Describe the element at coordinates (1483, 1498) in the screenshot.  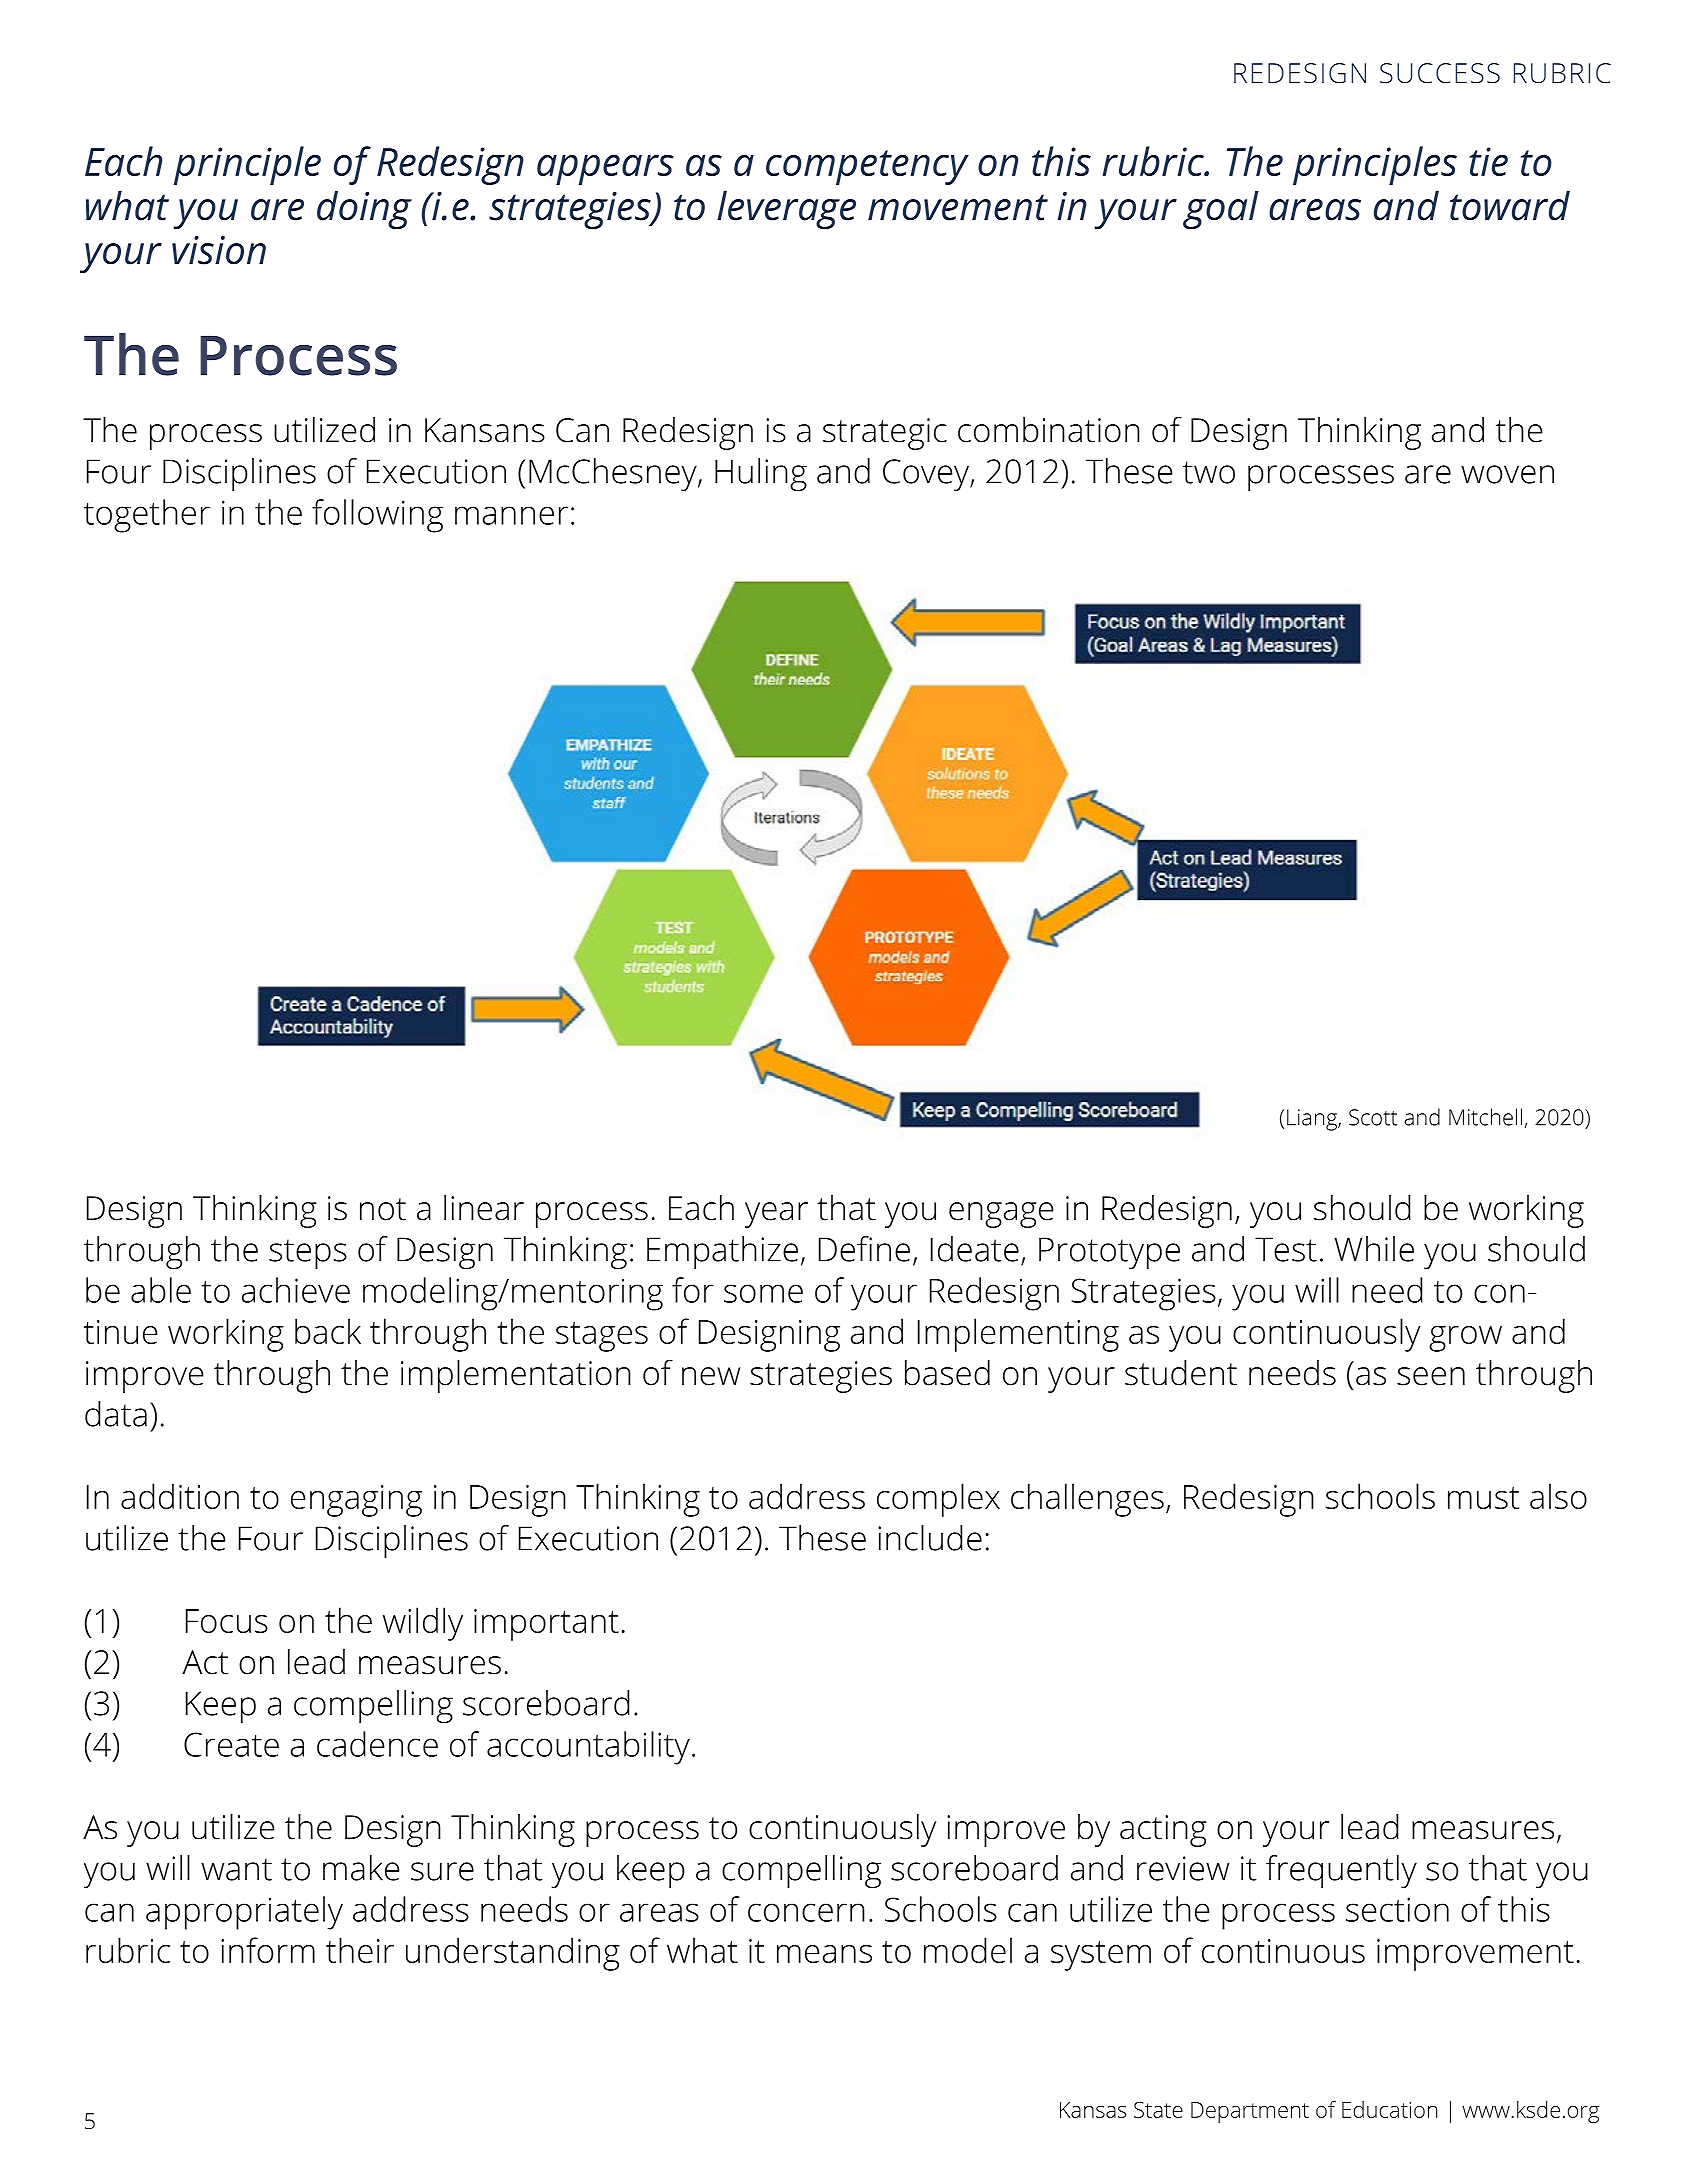
I see `must` at that location.
